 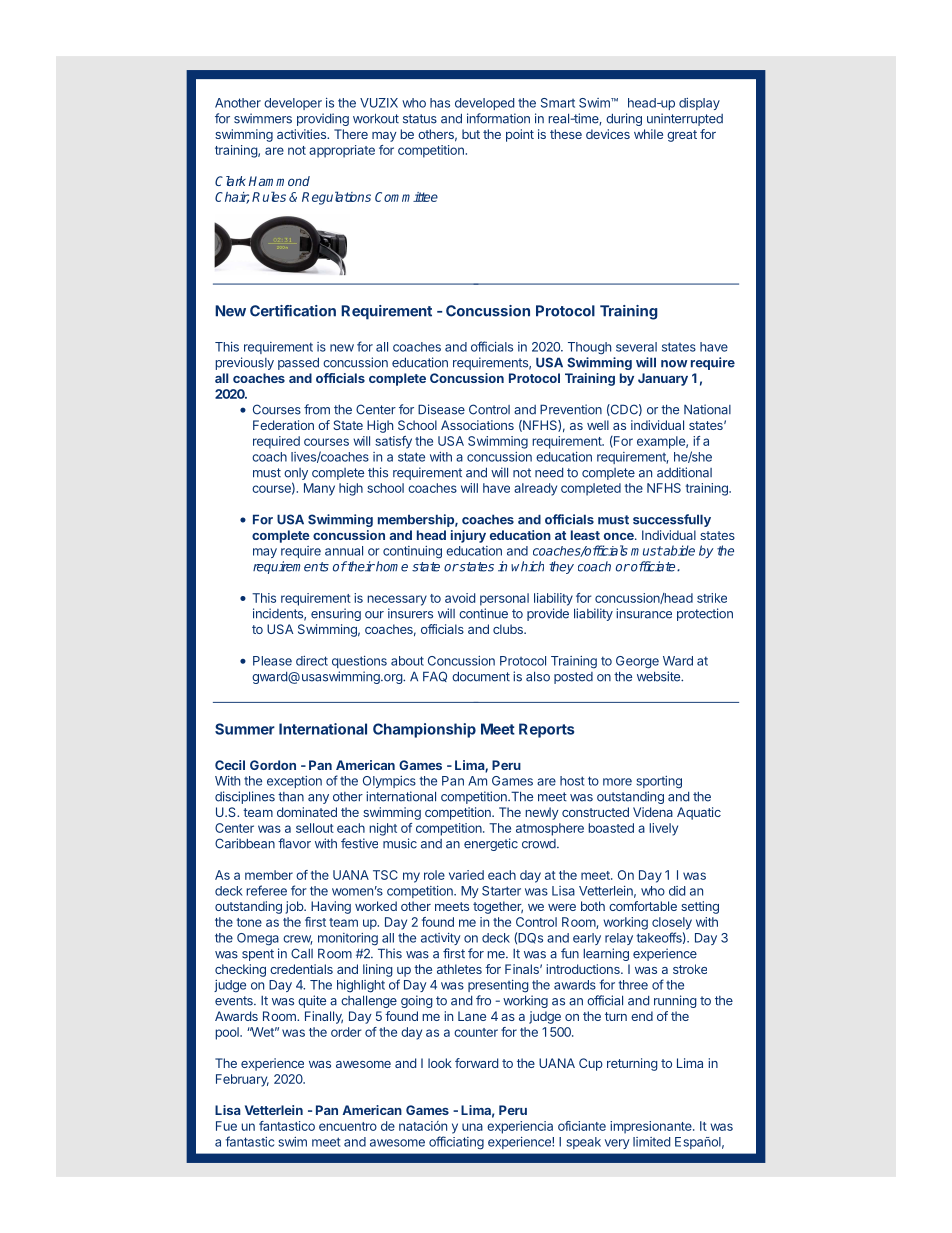 What do you see at coordinates (491, 844) in the screenshot?
I see `energetic` at bounding box center [491, 844].
